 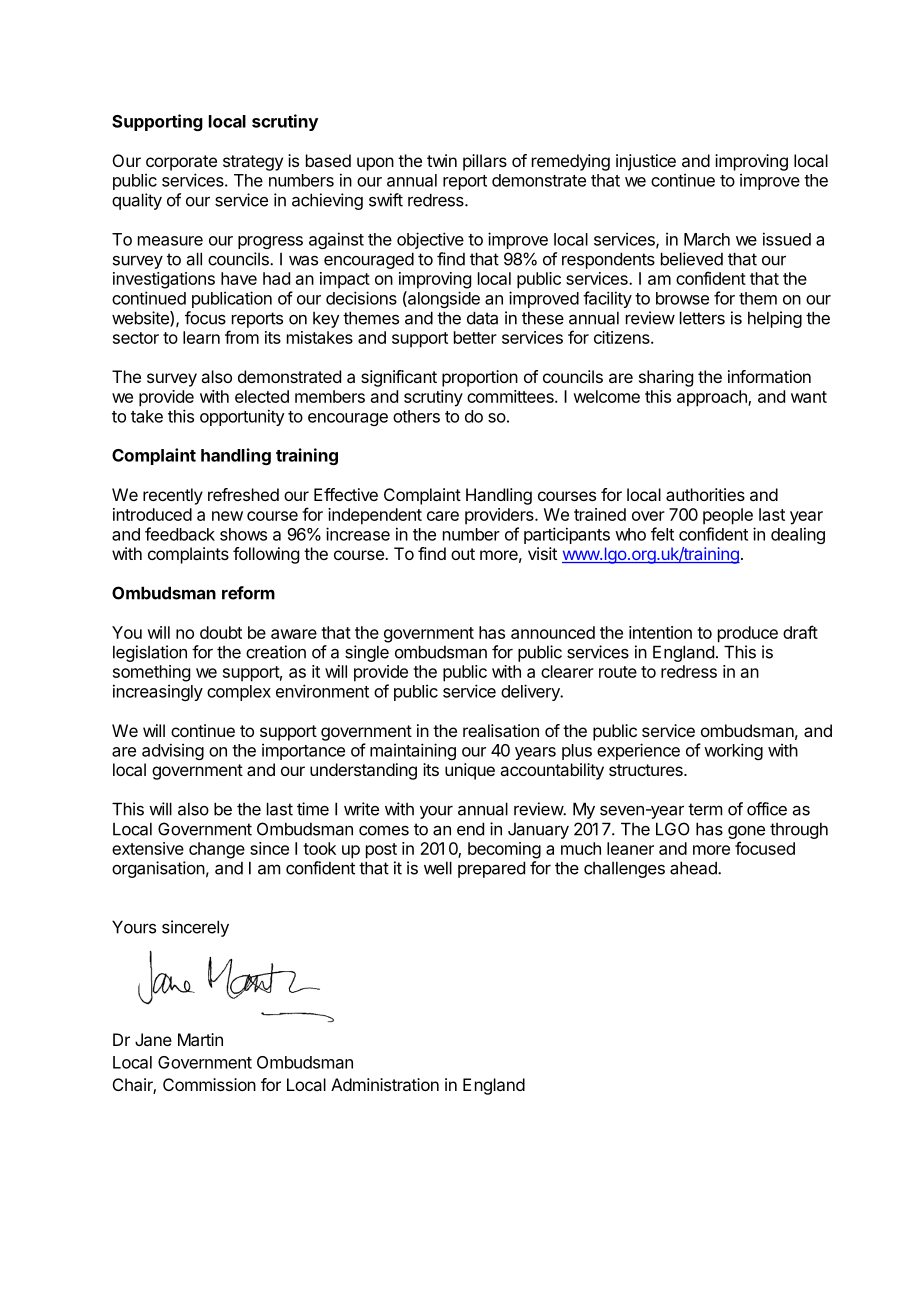 What do you see at coordinates (707, 239) in the document?
I see `March` at bounding box center [707, 239].
